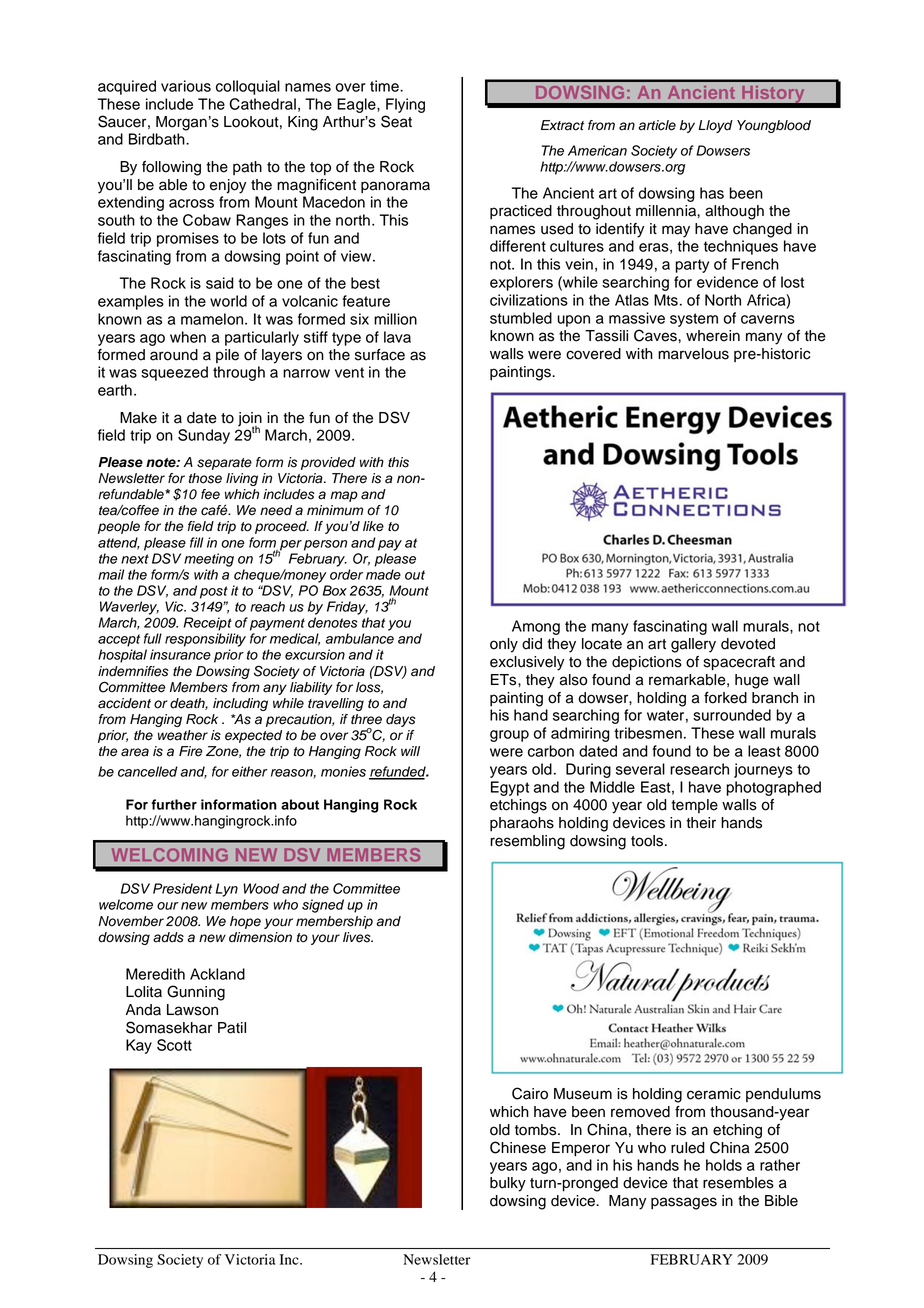 Image resolution: width=924 pixels, height=1308 pixels. What do you see at coordinates (405, 105) in the screenshot?
I see `Flying` at bounding box center [405, 105].
